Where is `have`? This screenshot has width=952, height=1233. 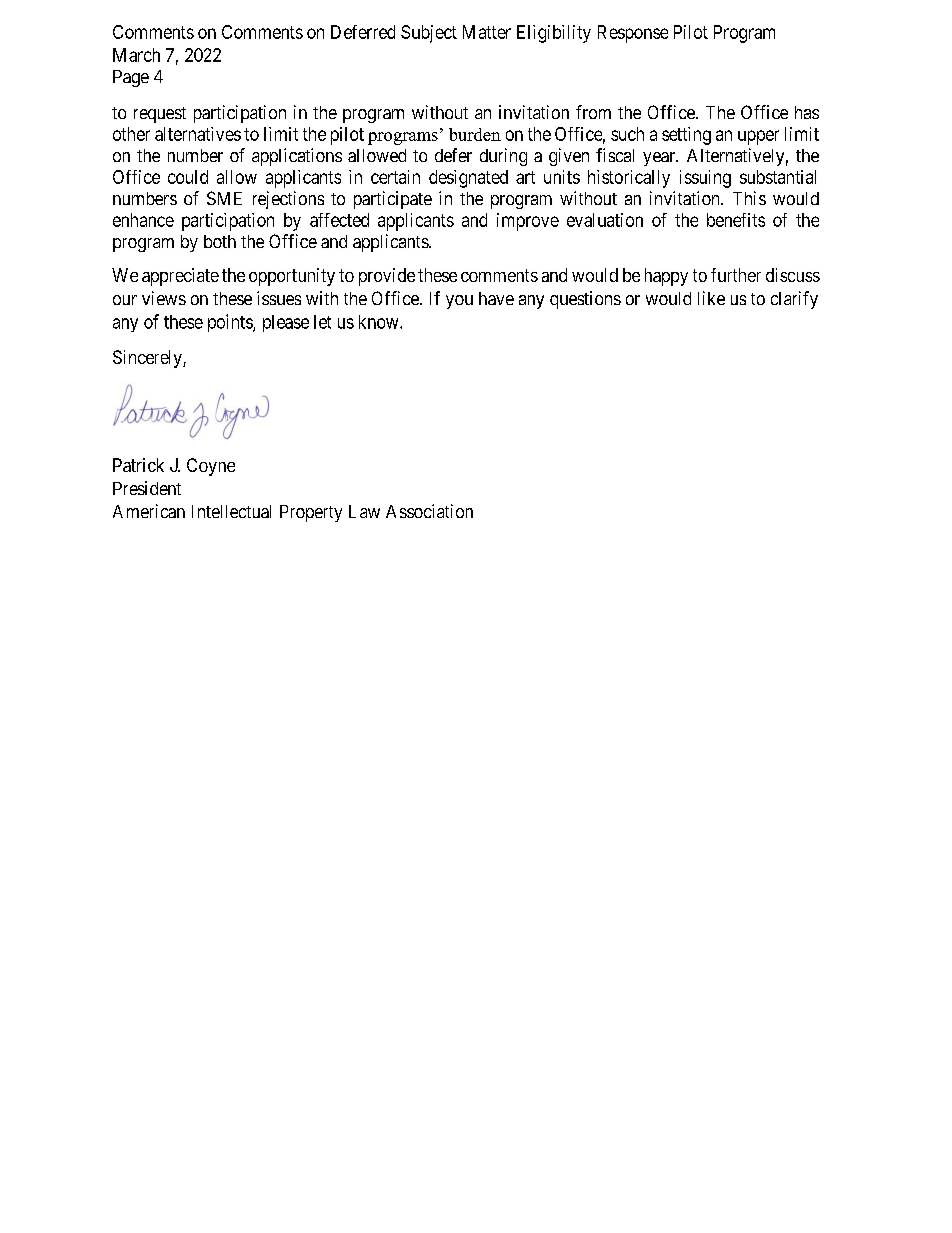 have is located at coordinates (496, 298).
